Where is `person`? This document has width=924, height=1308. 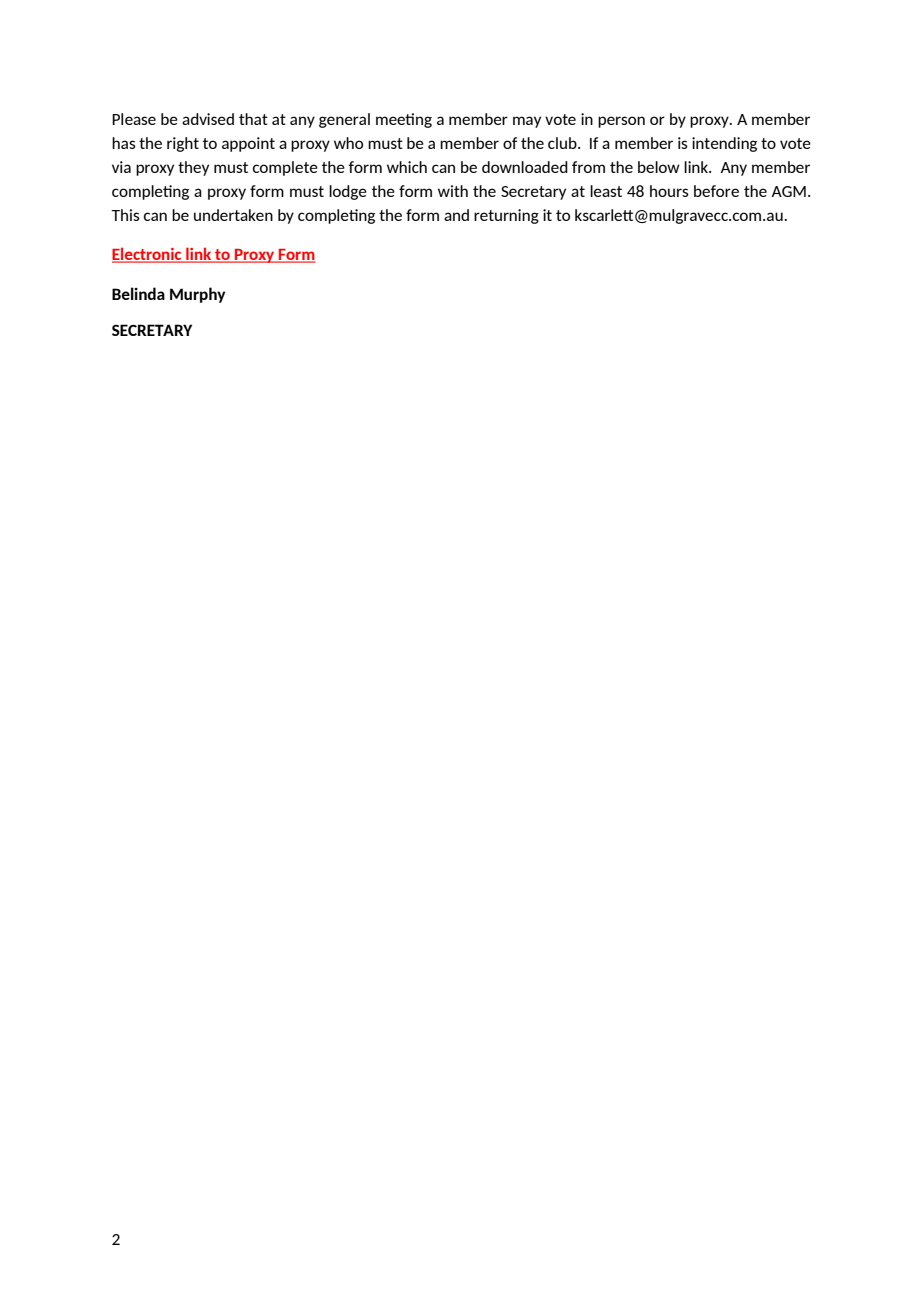 person is located at coordinates (621, 122).
